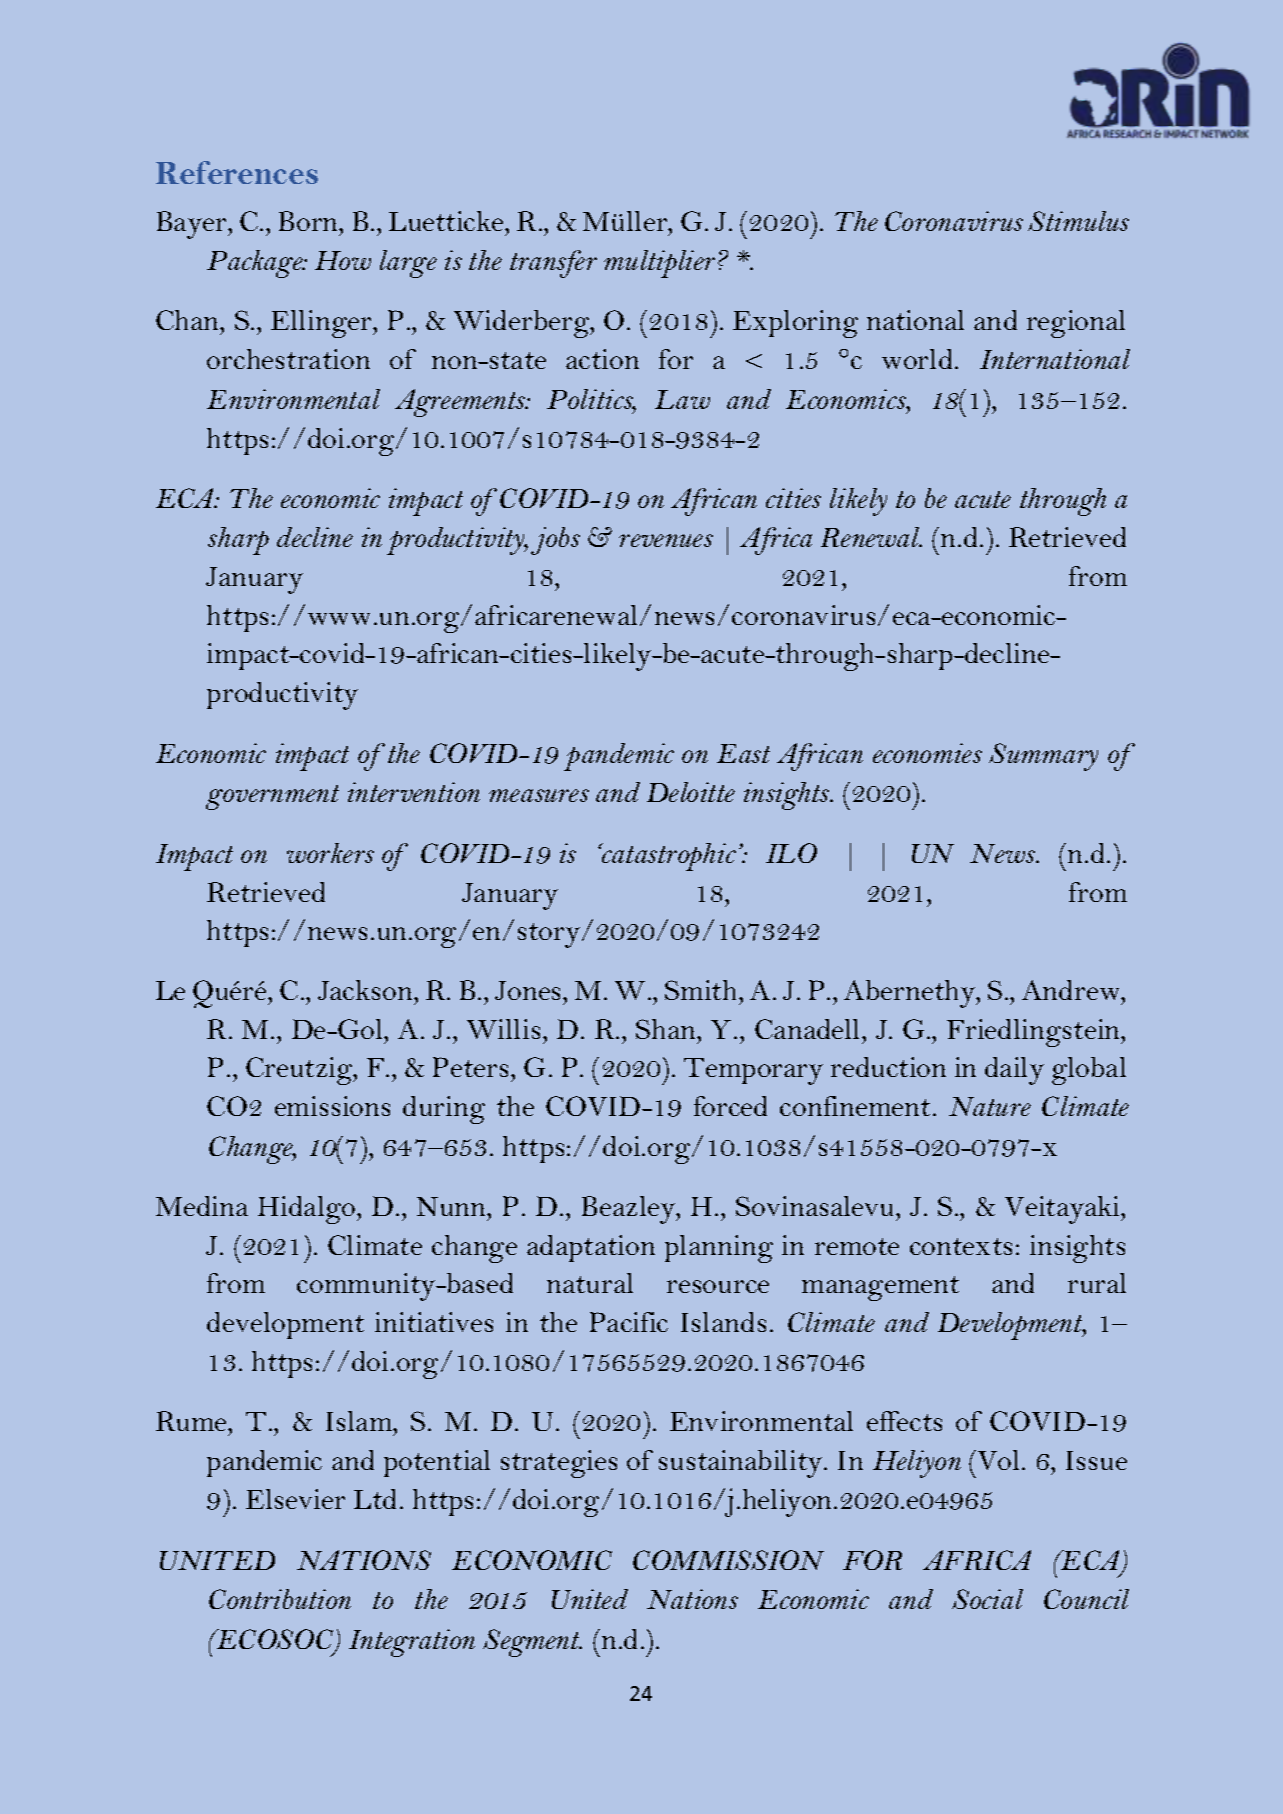 This document has width=1283, height=1814. Describe the element at coordinates (661, 264) in the document. I see `multiplier` at that location.
